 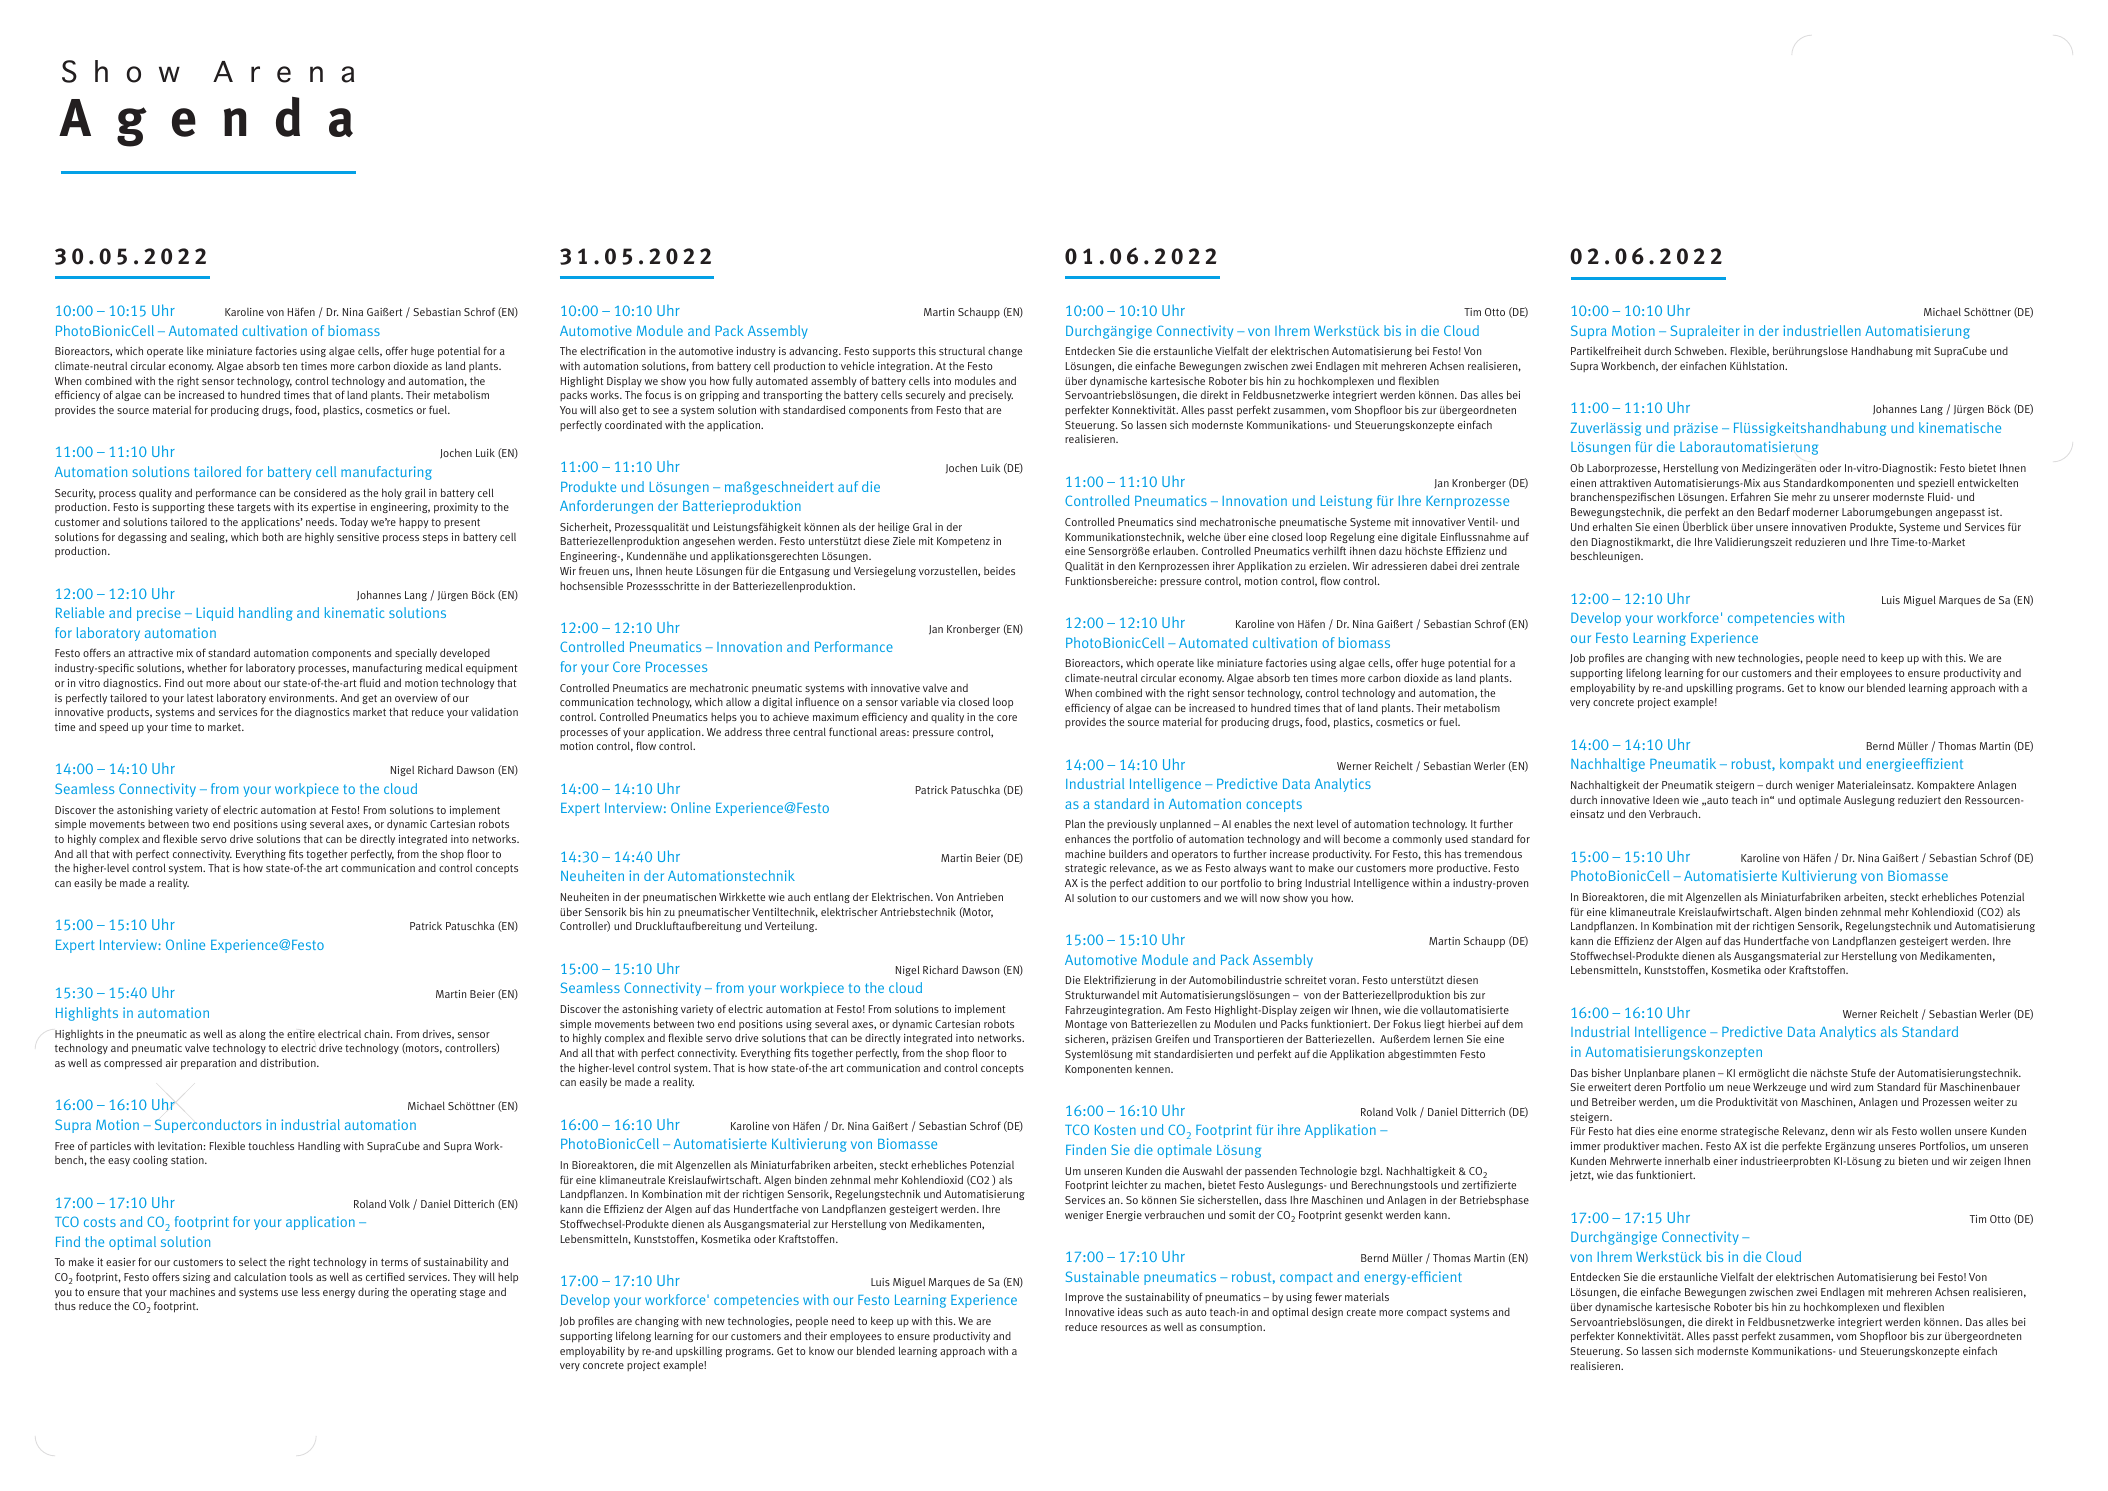 I want to click on calculation, so click(x=260, y=1276).
